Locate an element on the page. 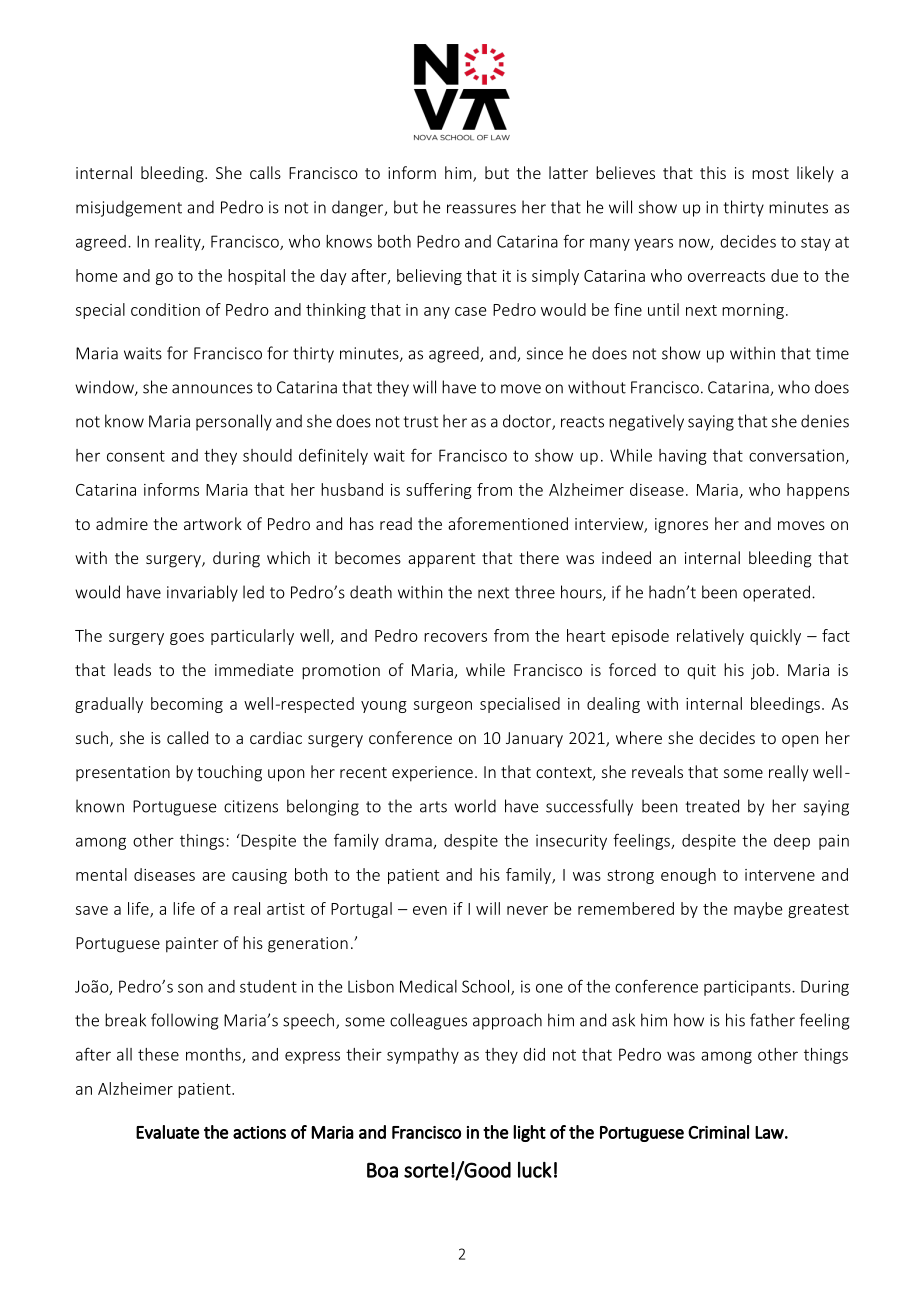  Criminal is located at coordinates (718, 1132).
